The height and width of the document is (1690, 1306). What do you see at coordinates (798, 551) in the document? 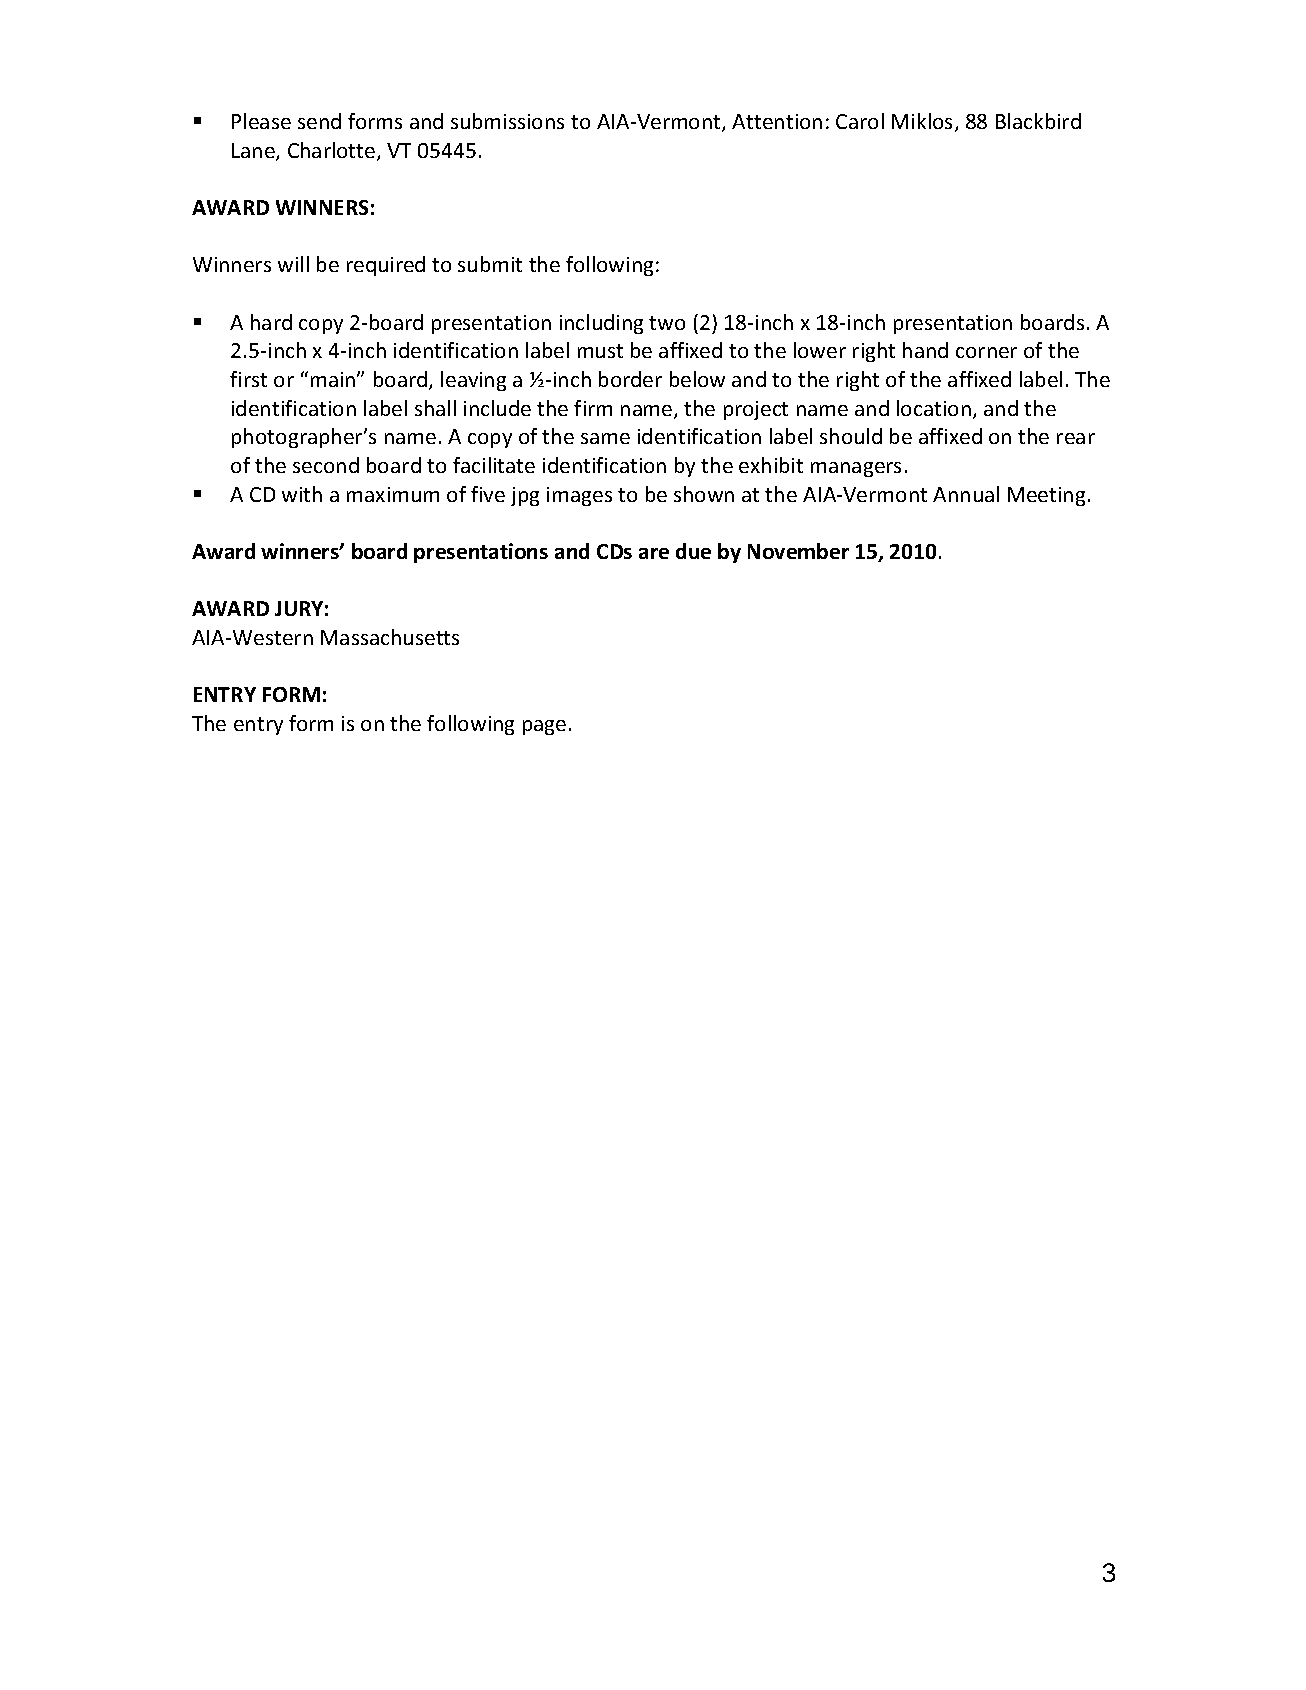
I see `November` at bounding box center [798, 551].
